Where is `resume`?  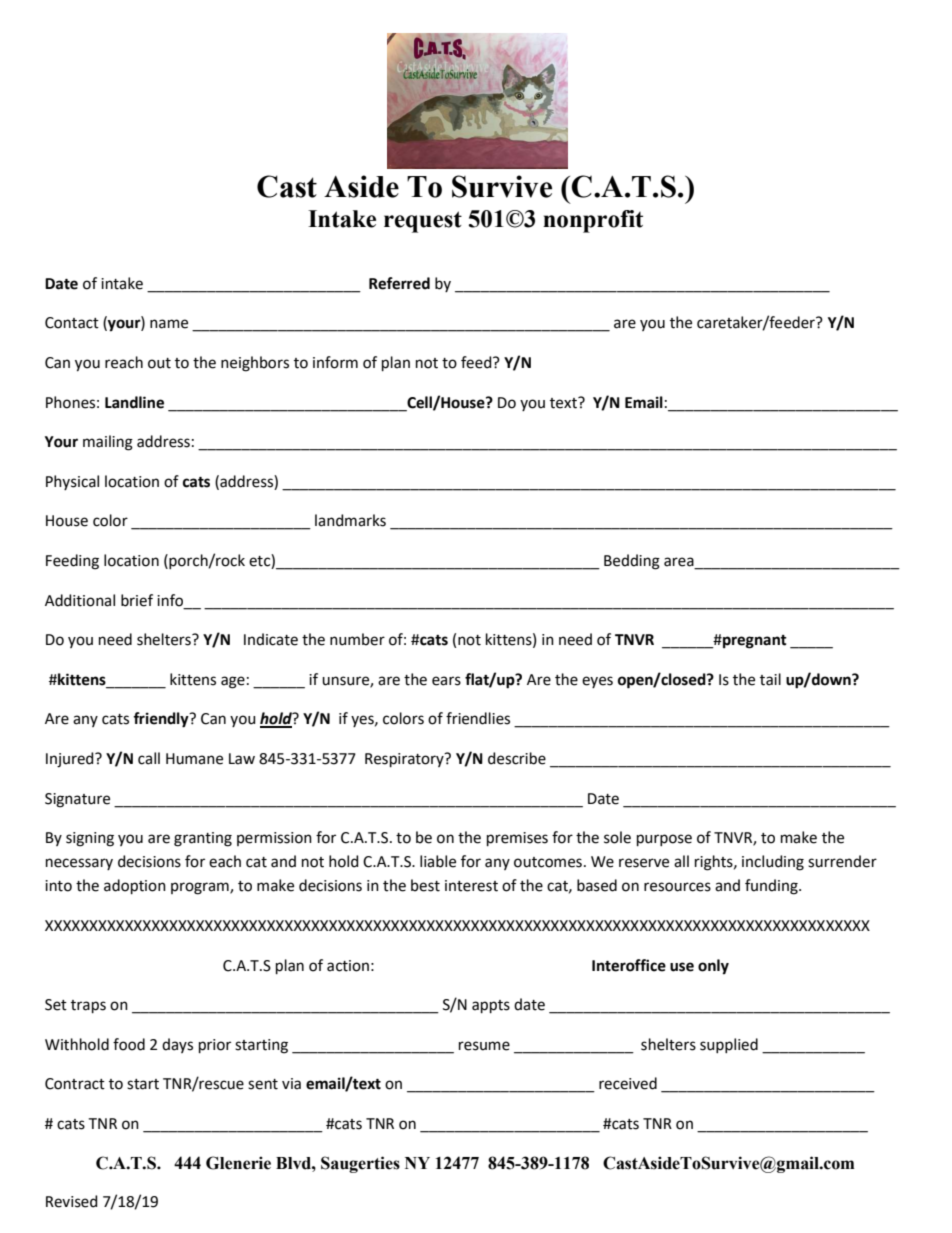 resume is located at coordinates (484, 1046).
